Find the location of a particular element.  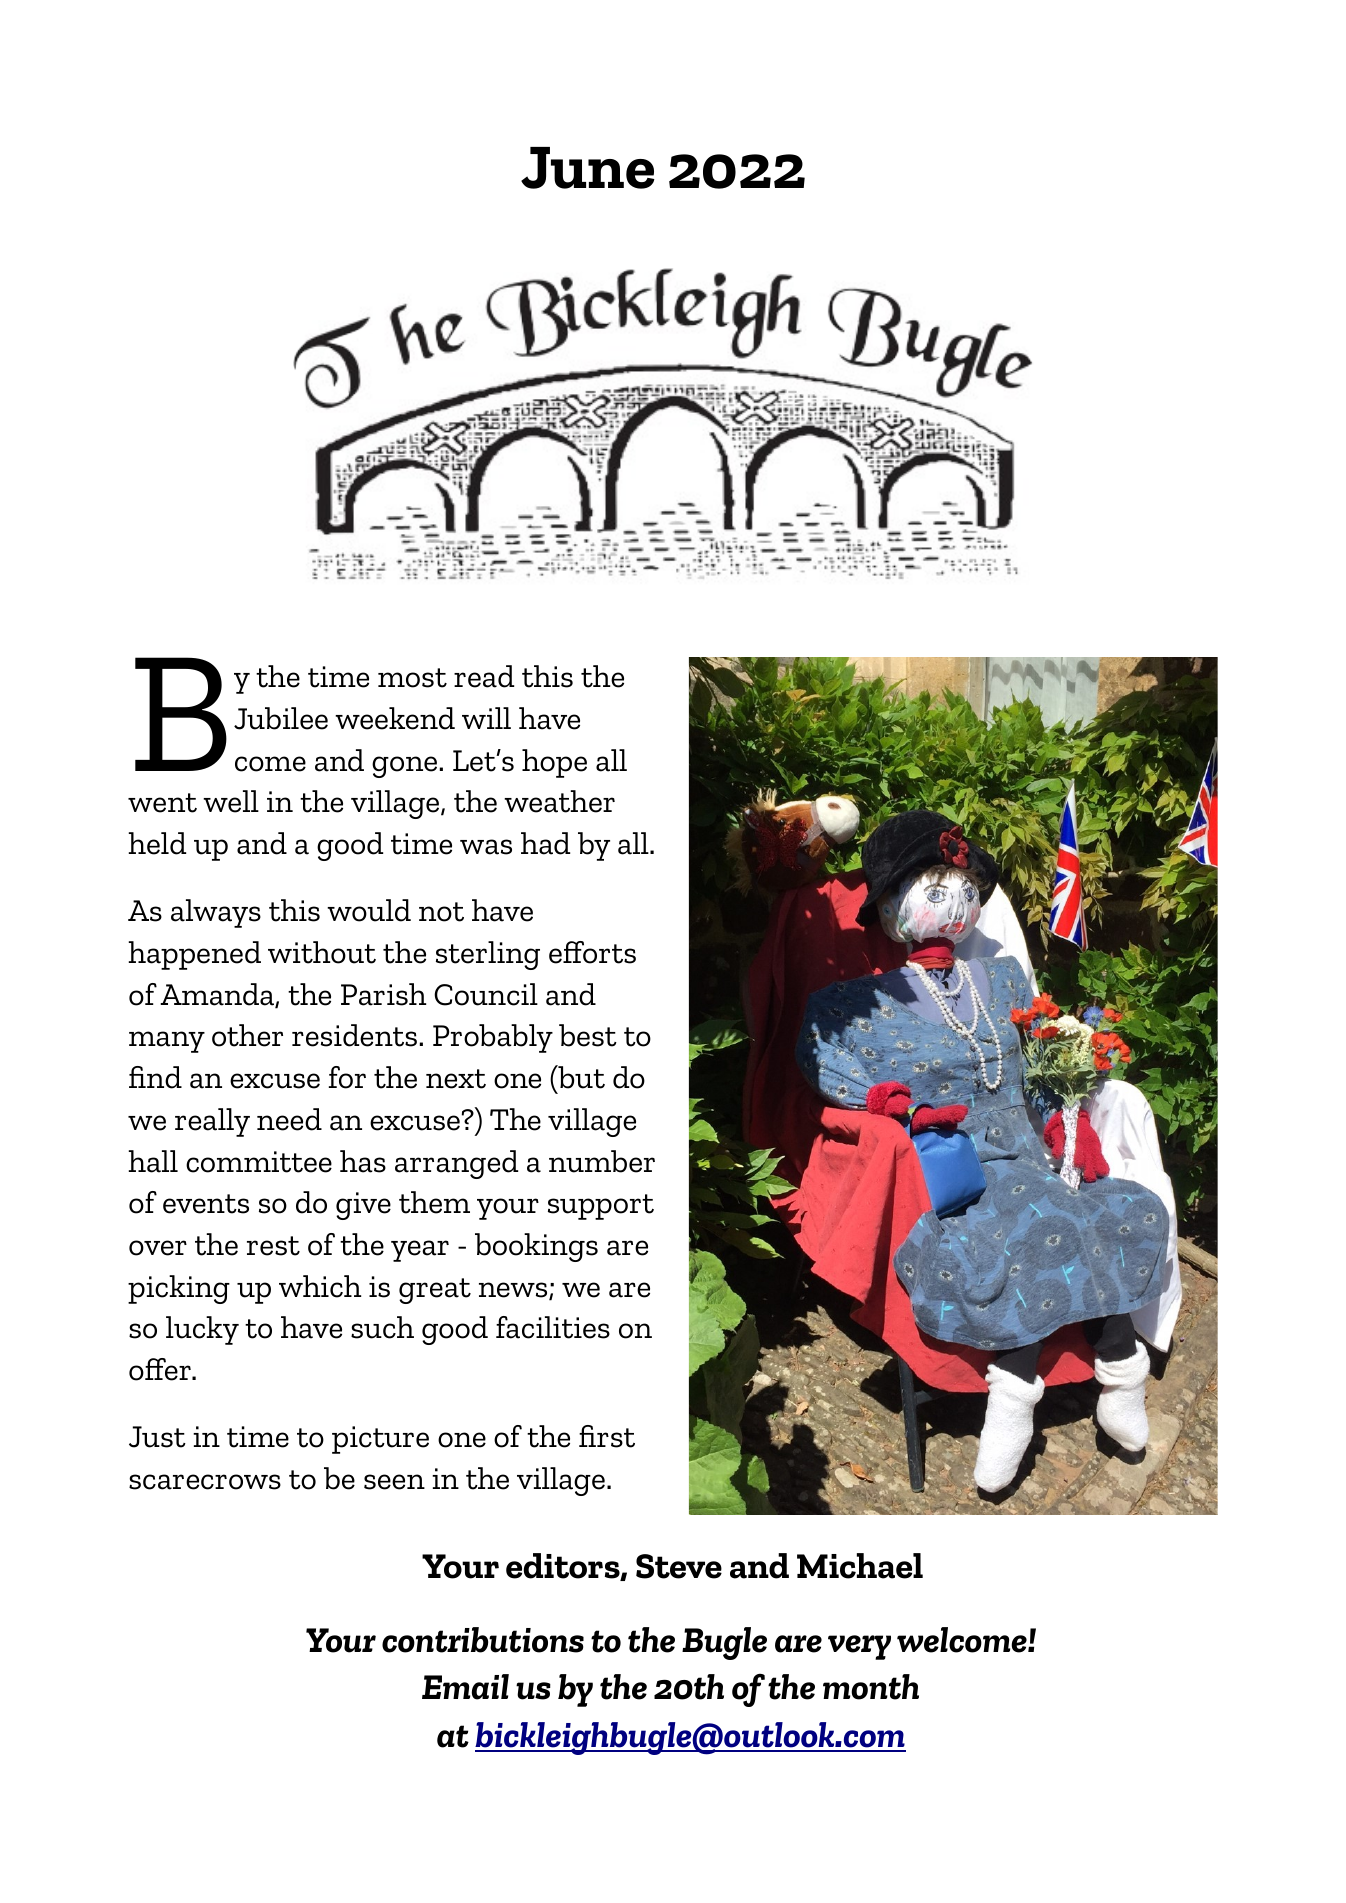

contributions is located at coordinates (483, 1640).
